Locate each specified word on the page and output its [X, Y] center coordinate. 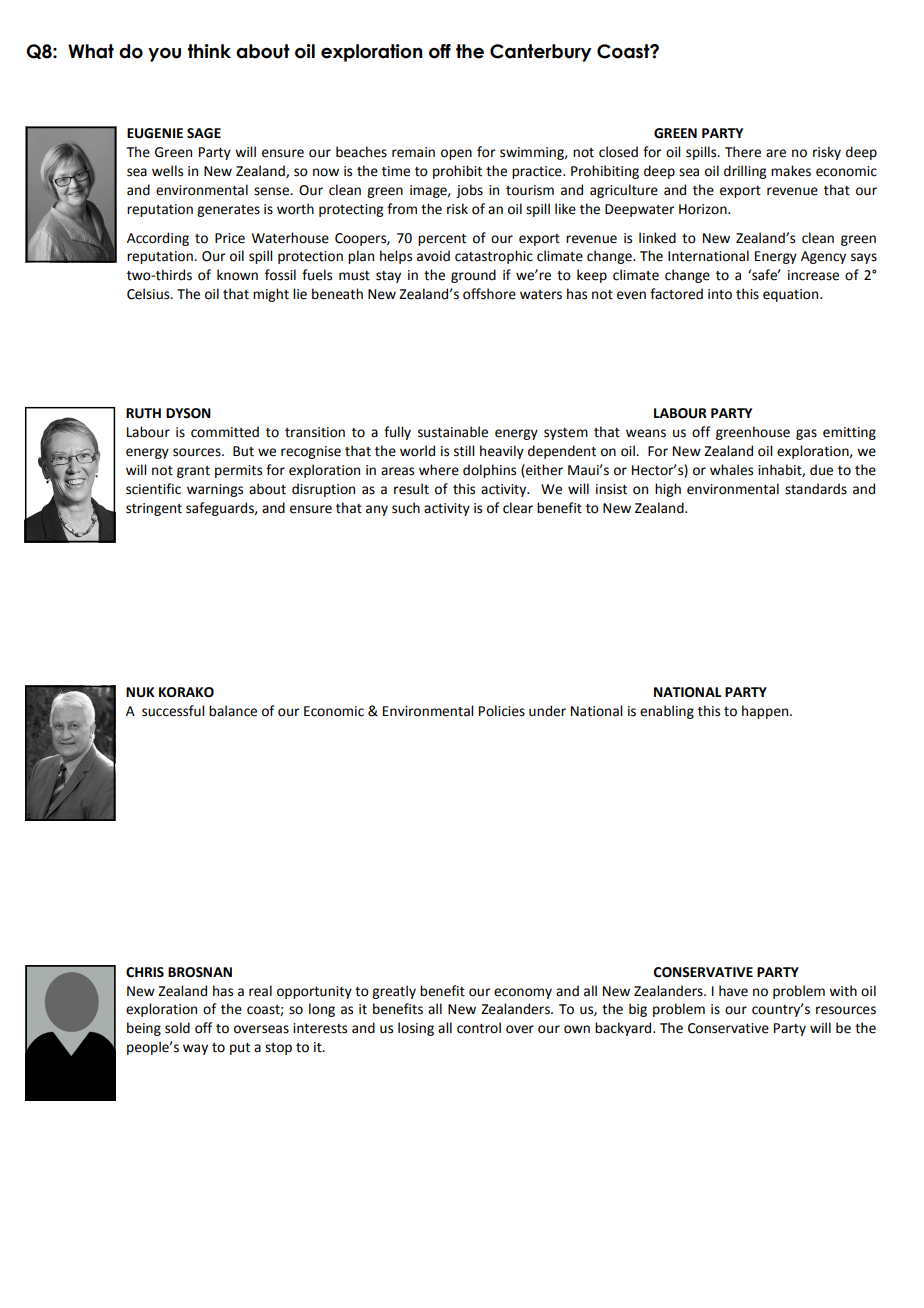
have [733, 991]
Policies [502, 711]
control [479, 1028]
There [743, 152]
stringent [154, 509]
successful [173, 711]
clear [518, 508]
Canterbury [541, 53]
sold [177, 1028]
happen [765, 712]
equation [792, 295]
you [164, 55]
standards [816, 489]
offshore [489, 294]
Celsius [149, 294]
